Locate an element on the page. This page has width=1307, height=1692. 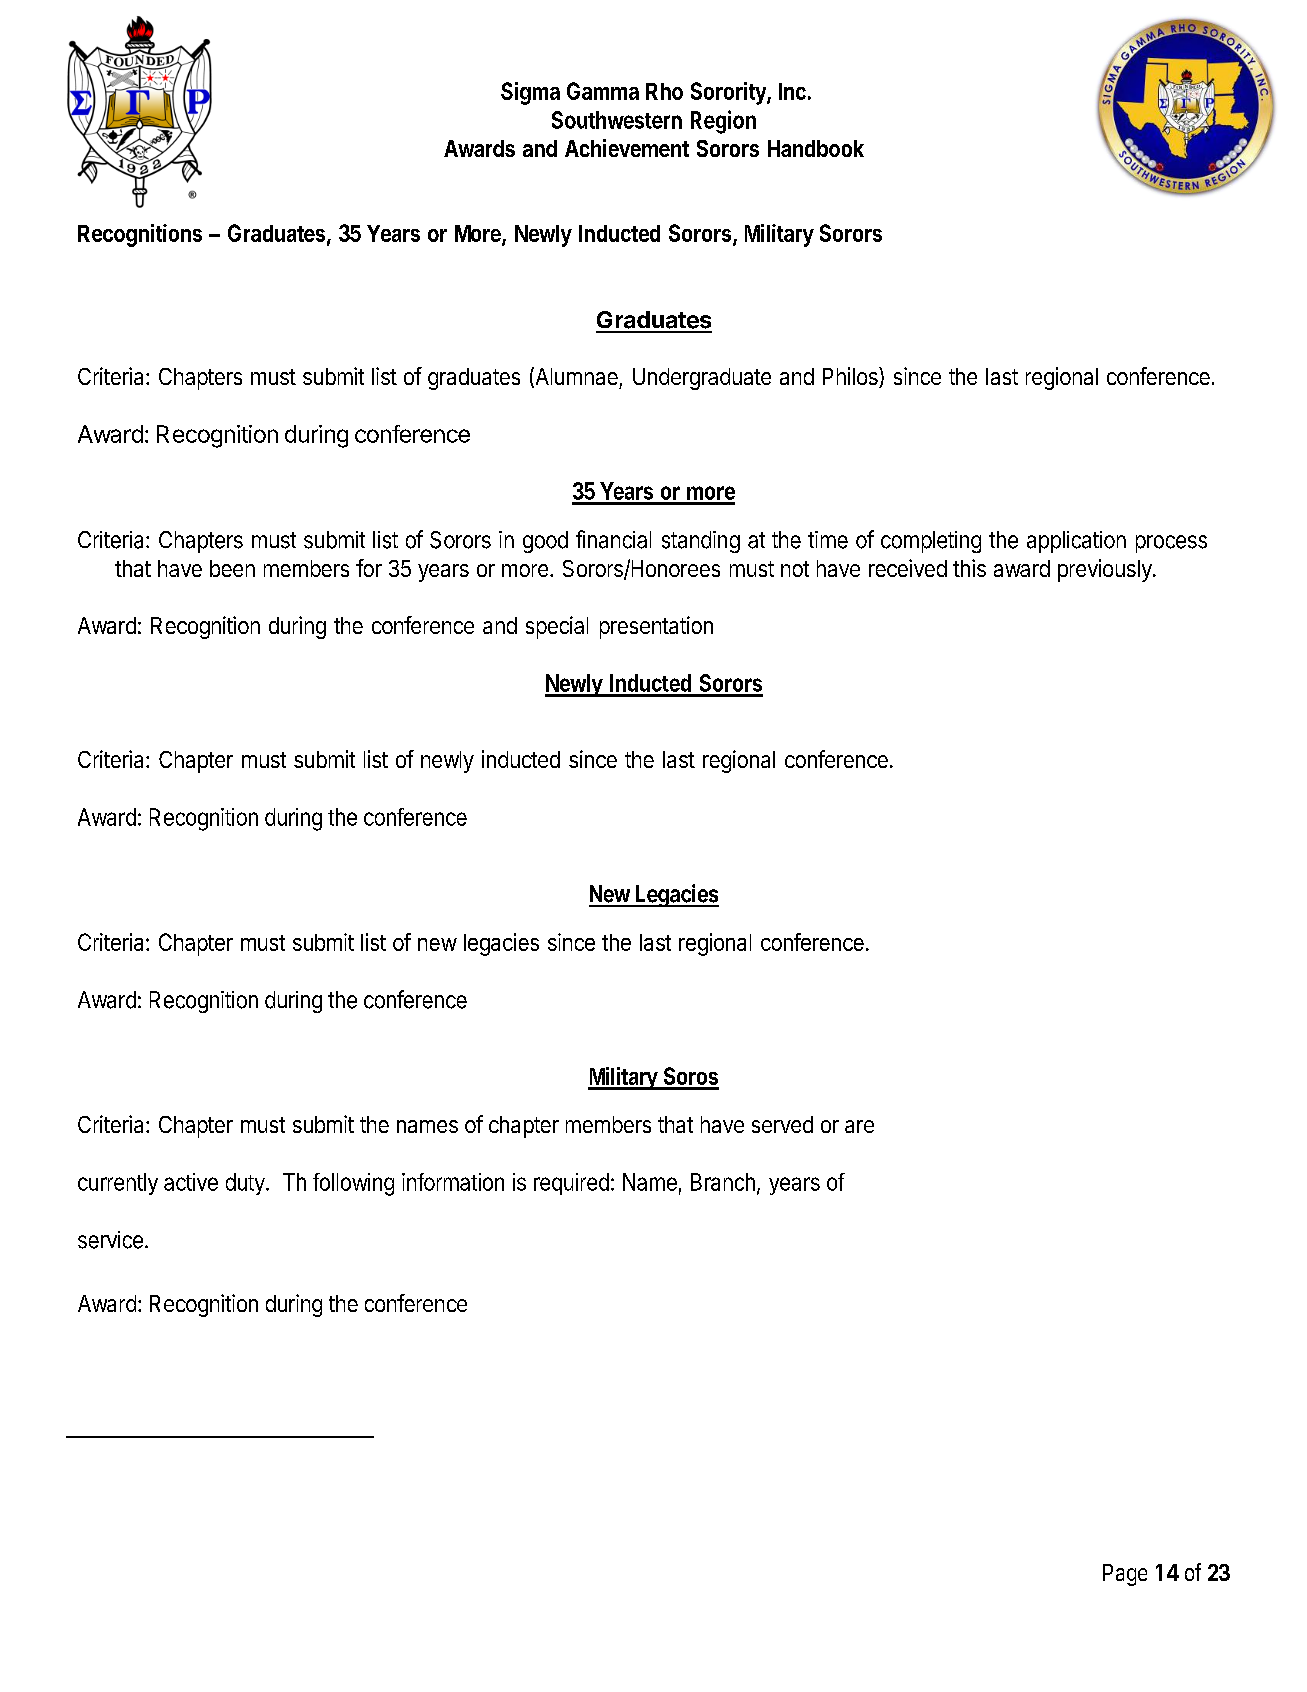
Sigma is located at coordinates (530, 93).
